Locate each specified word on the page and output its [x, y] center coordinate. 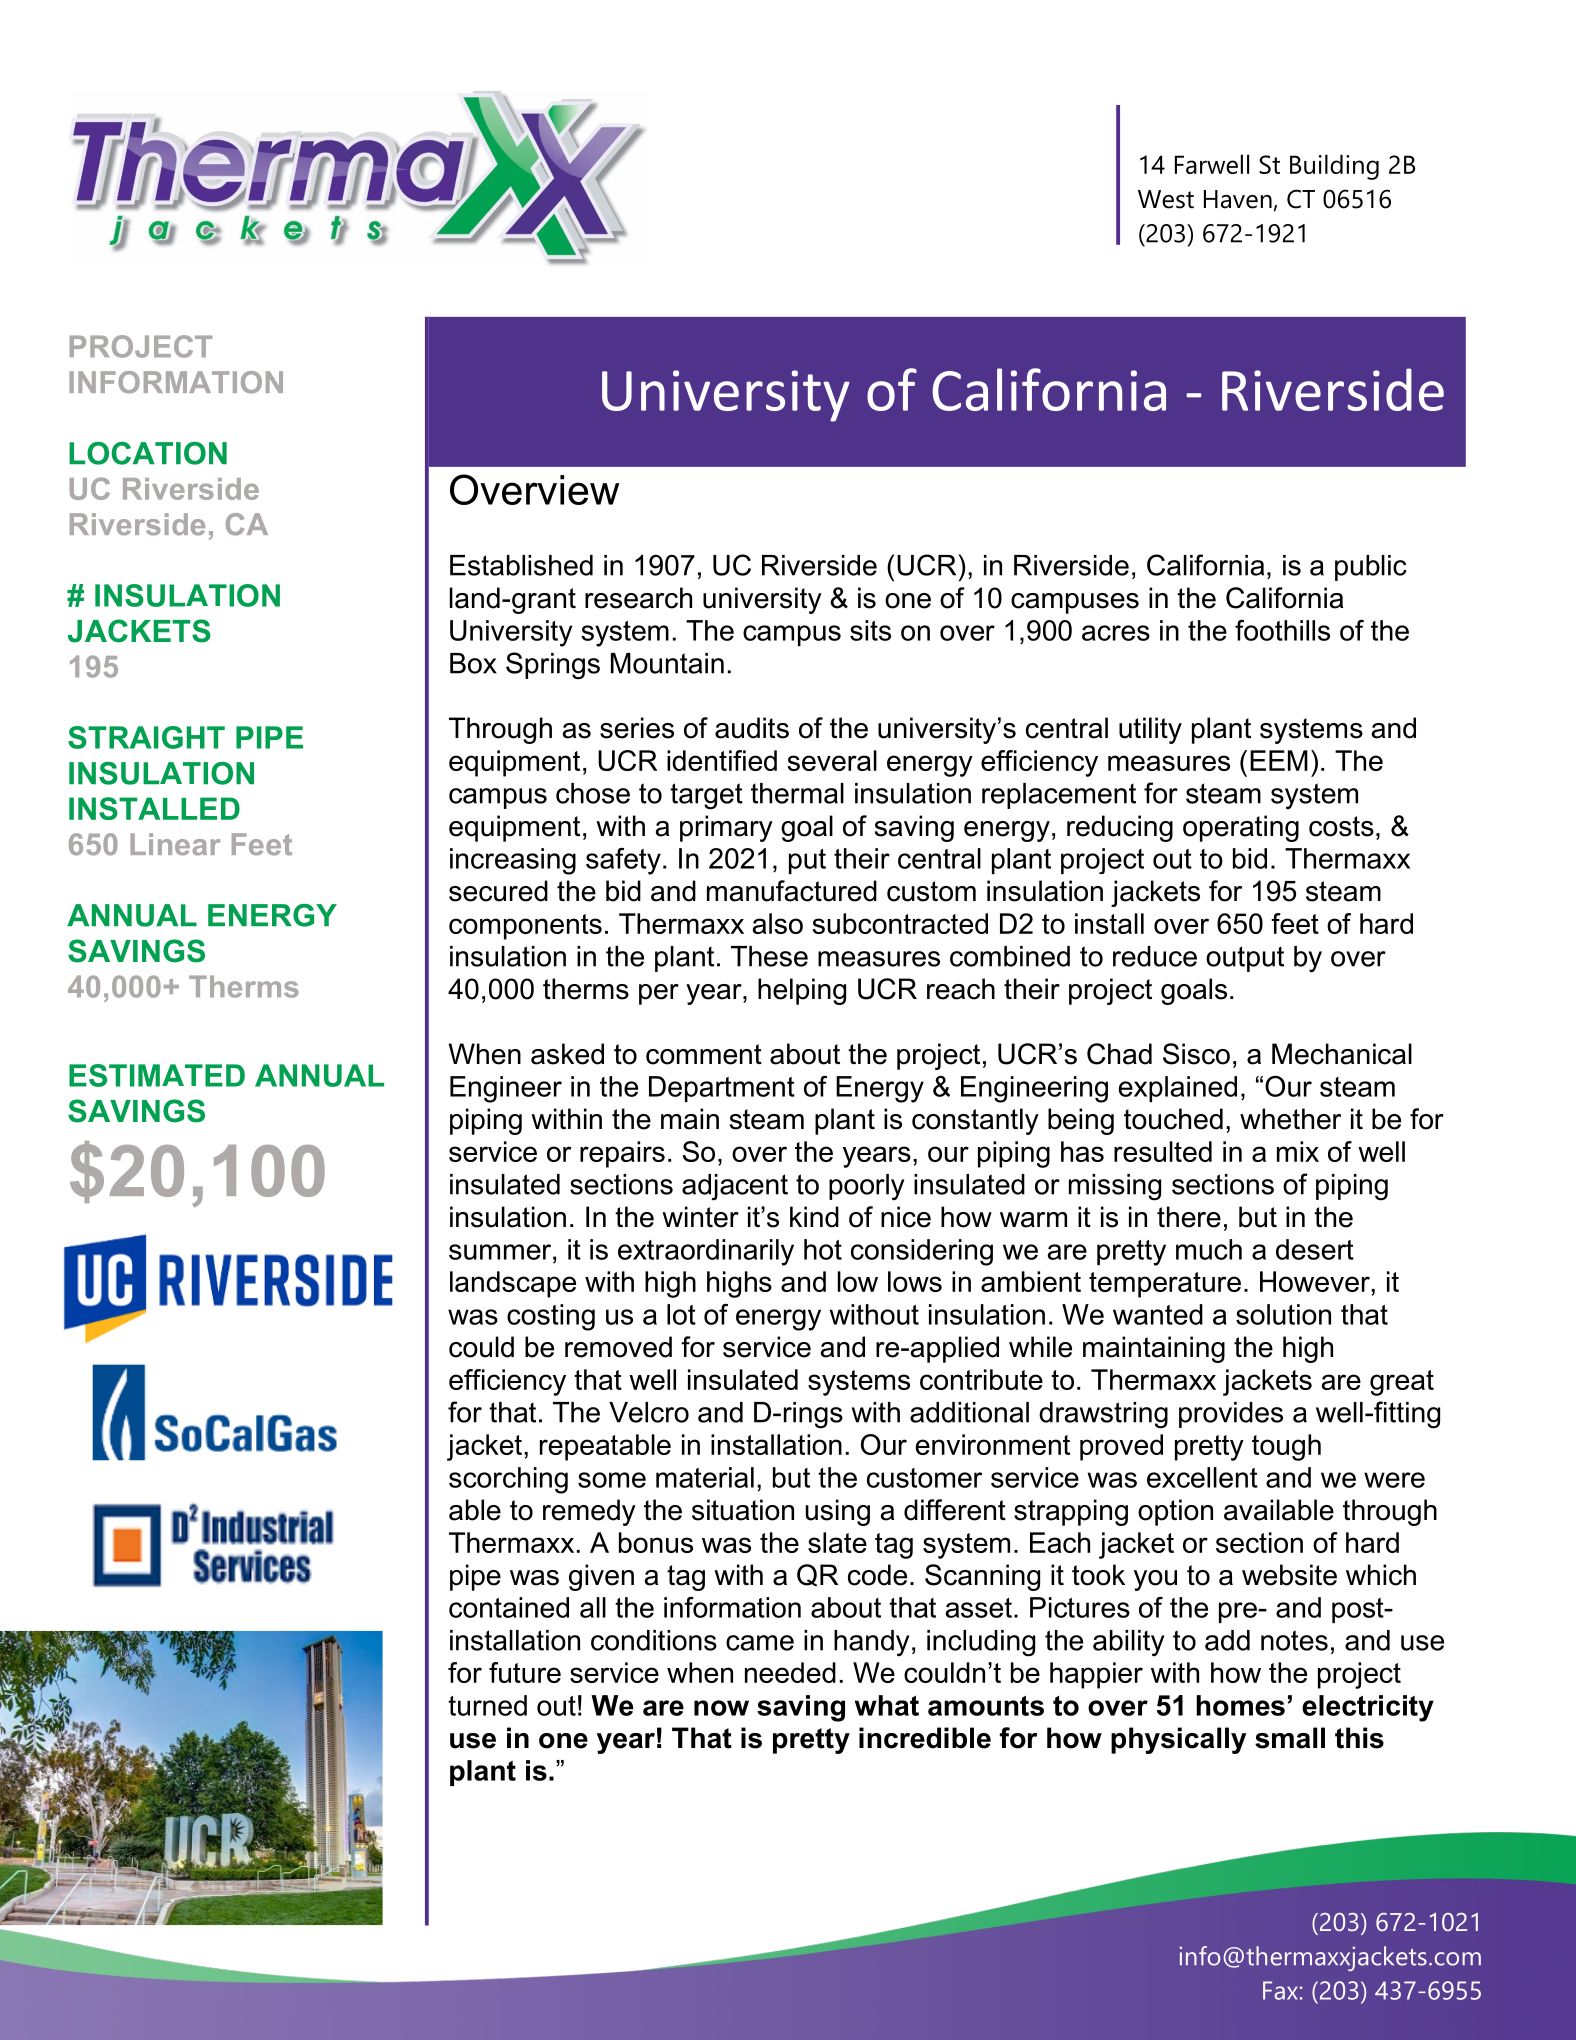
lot [681, 1314]
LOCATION [148, 453]
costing [551, 1317]
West [1166, 199]
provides [1231, 1415]
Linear [175, 844]
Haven [1238, 199]
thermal [797, 793]
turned [487, 1705]
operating [1241, 828]
